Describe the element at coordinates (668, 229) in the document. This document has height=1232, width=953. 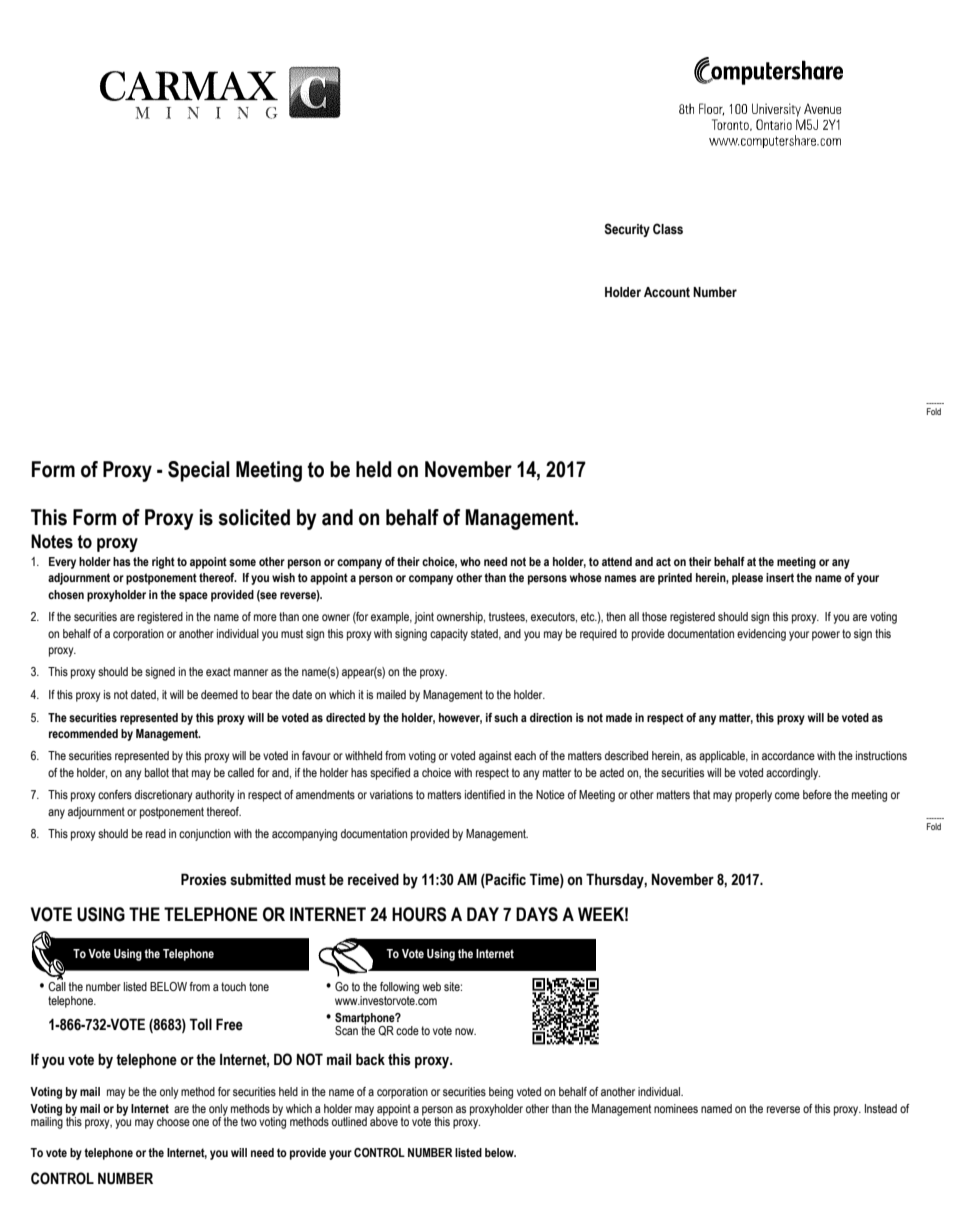
I see `Class` at that location.
